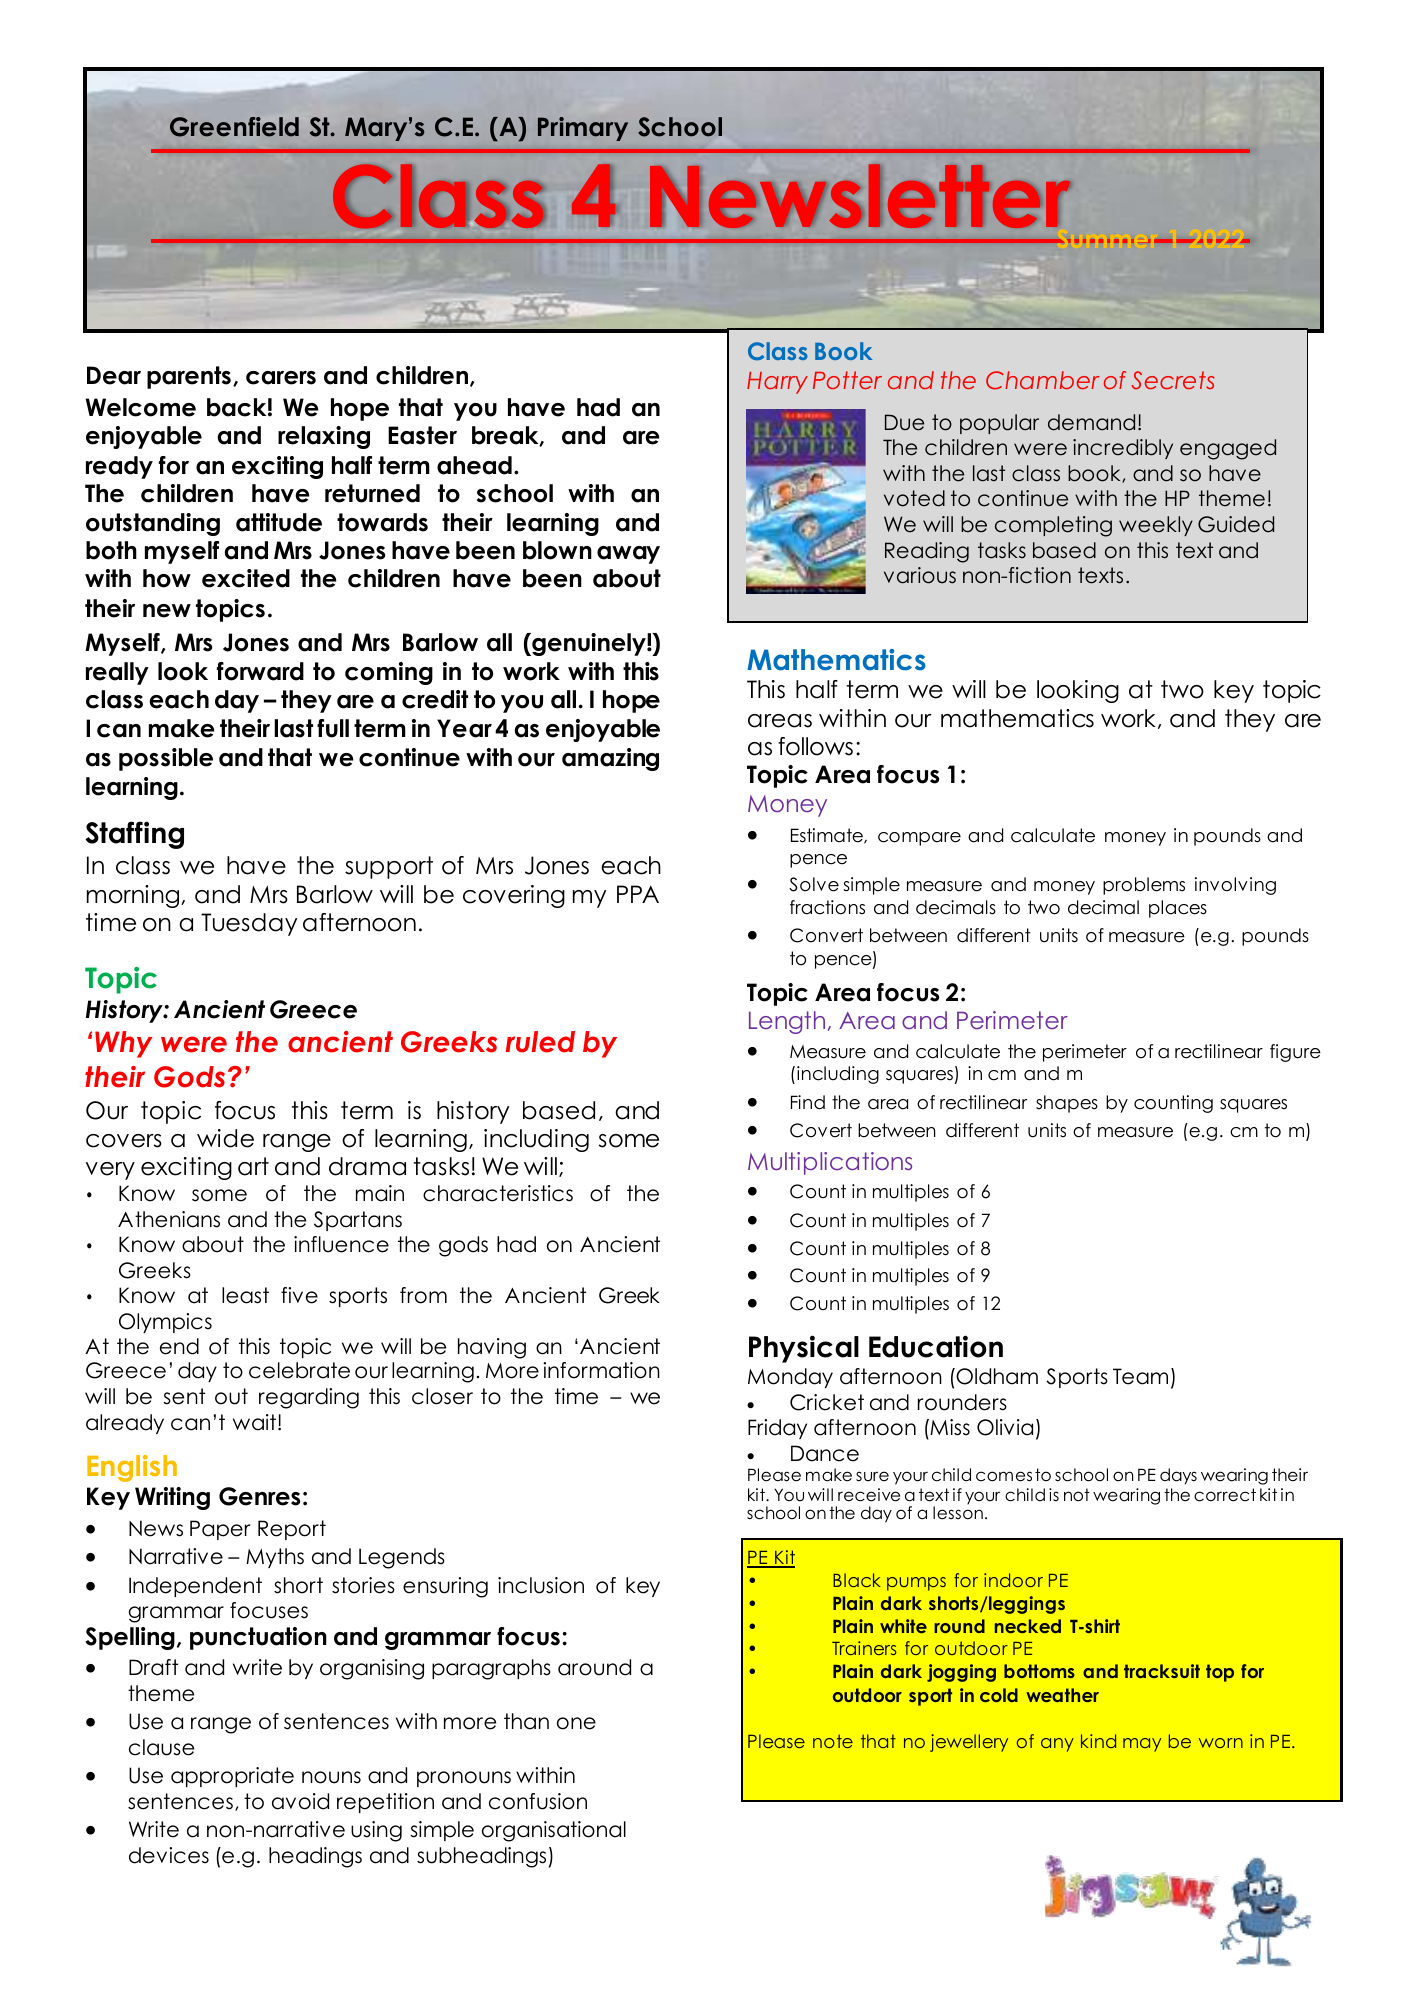 The image size is (1407, 1991). I want to click on Harry, so click(777, 383).
